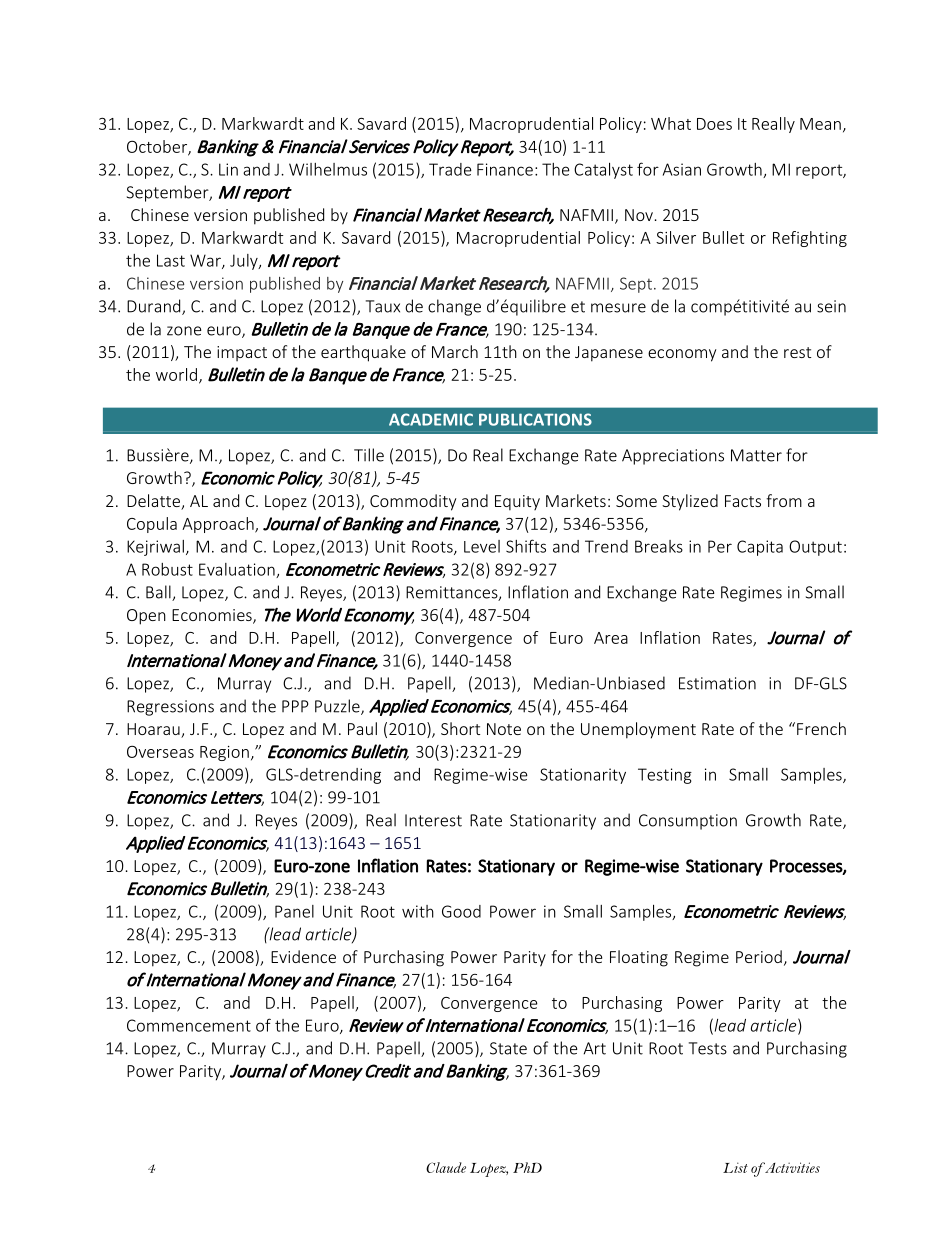 This screenshot has width=952, height=1233. I want to click on Does, so click(714, 124).
